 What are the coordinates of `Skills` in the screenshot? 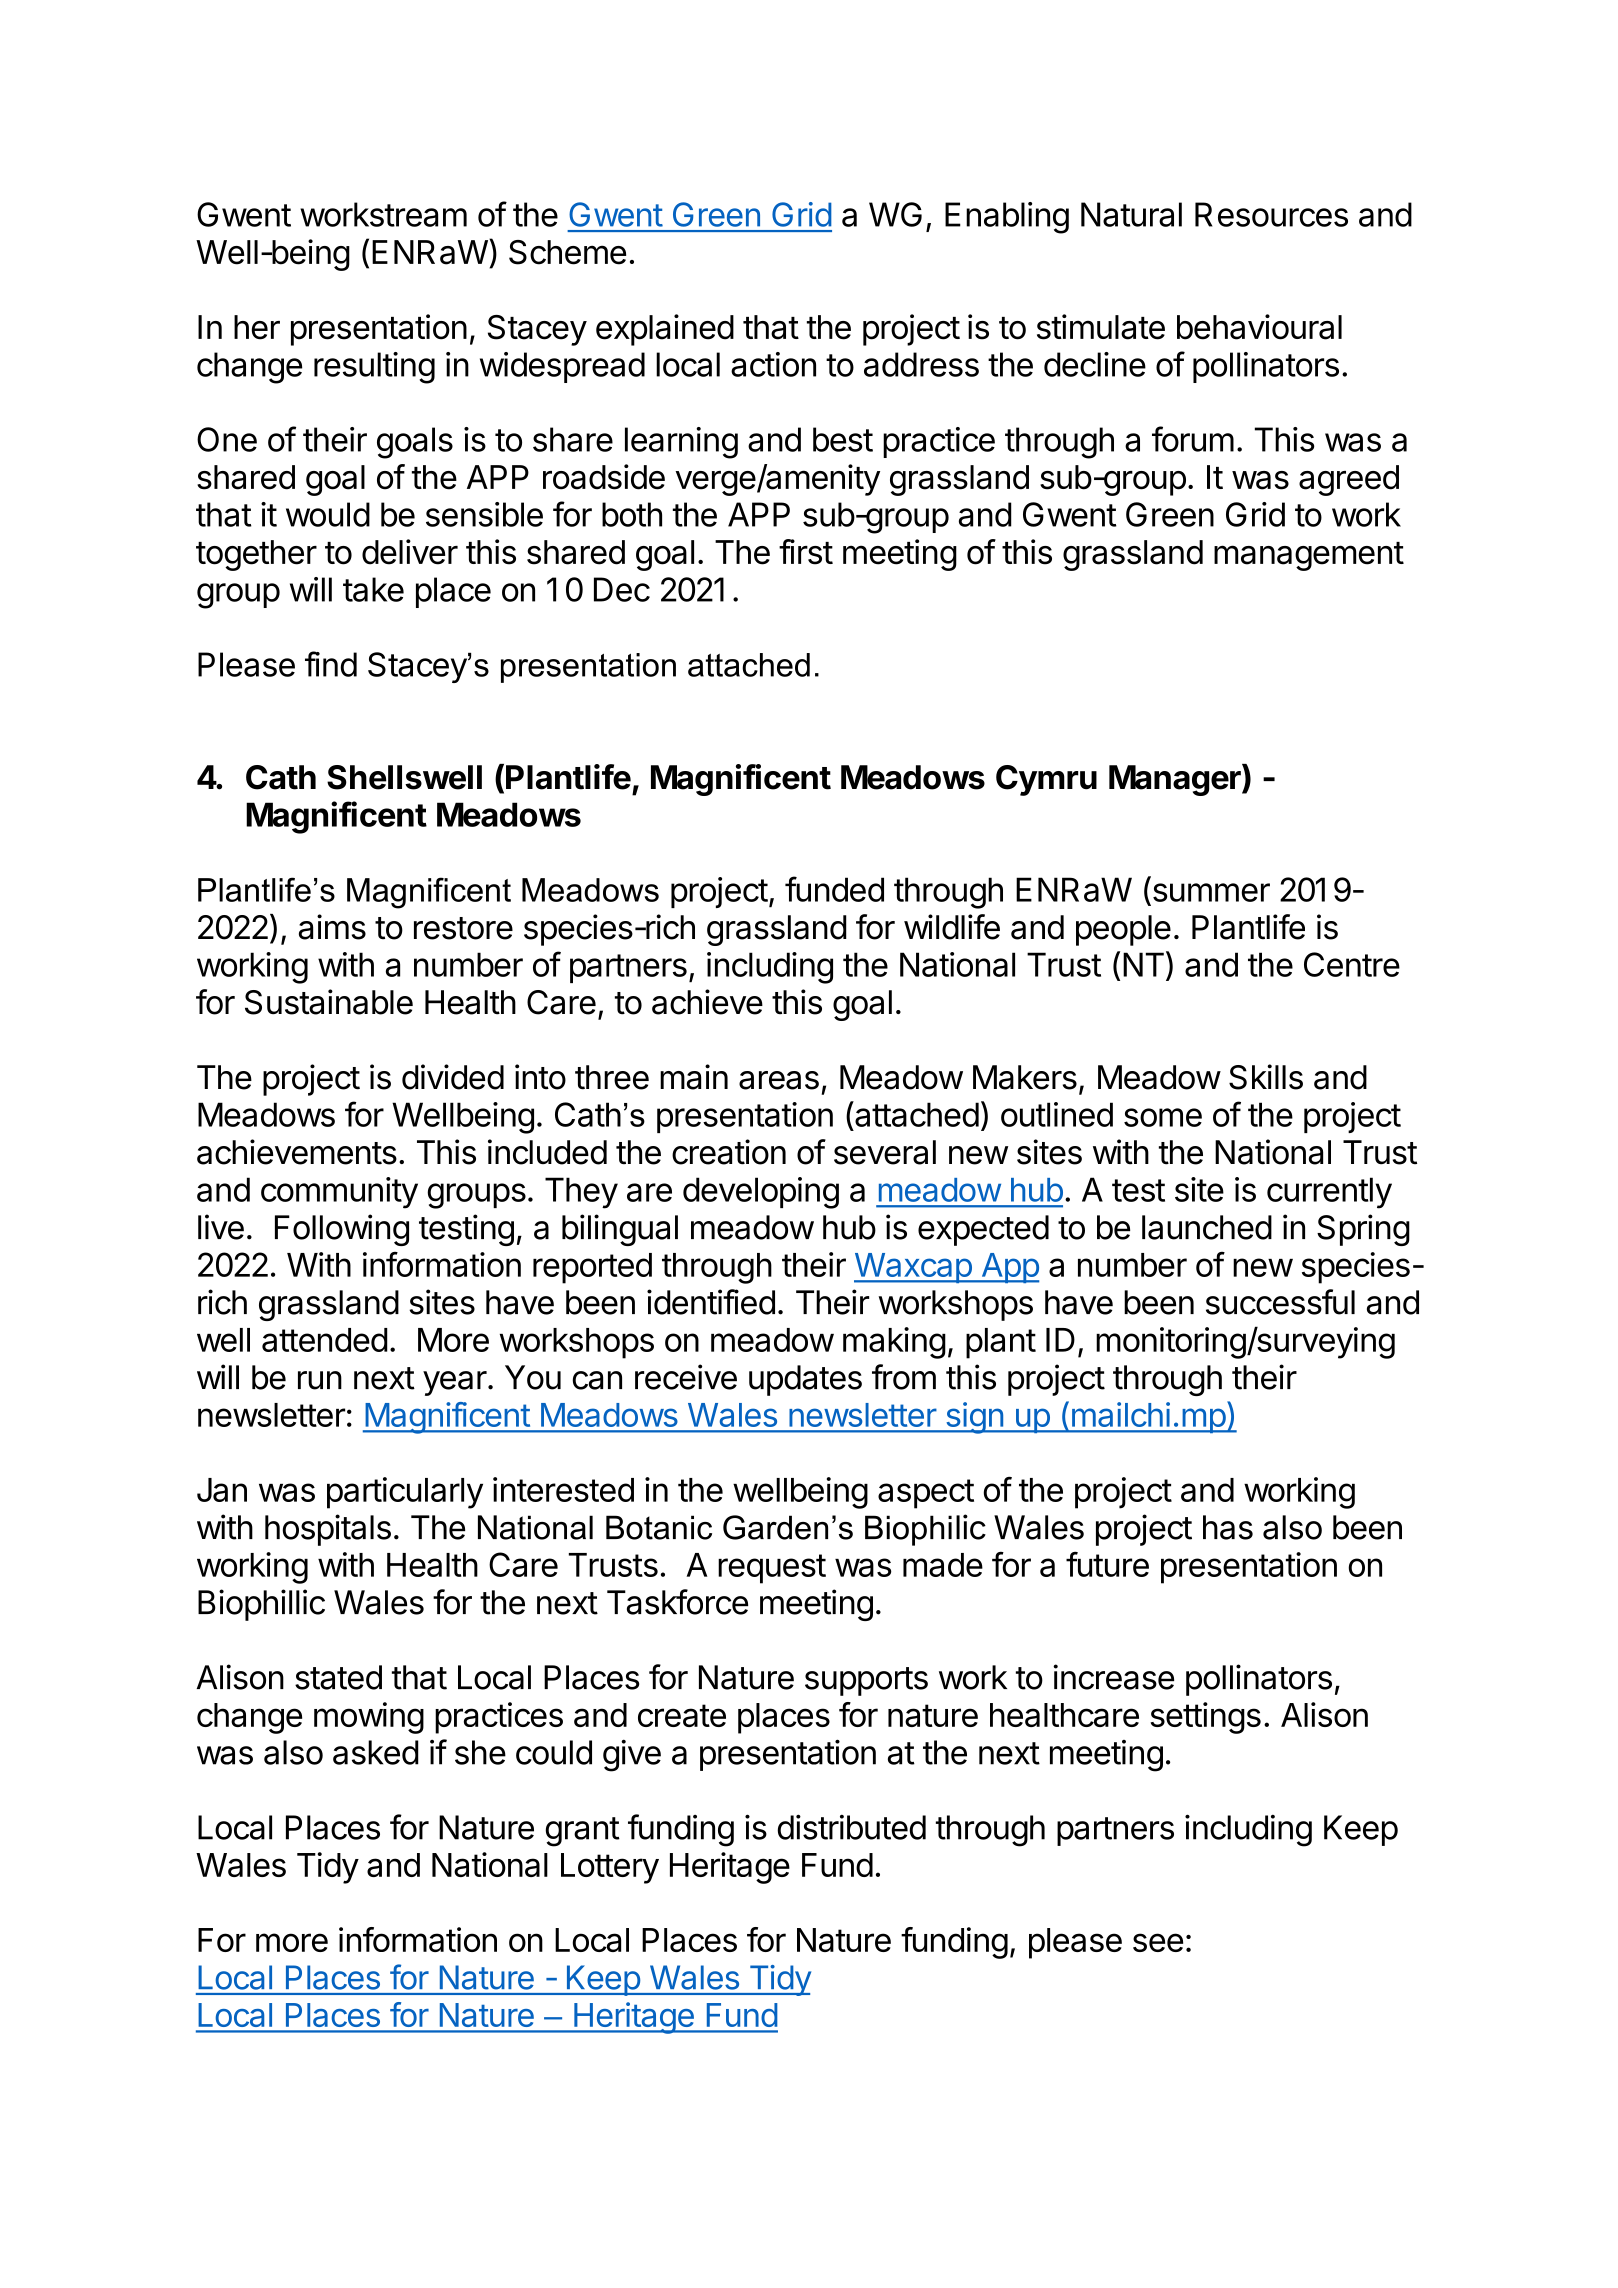 It's located at (1266, 1077).
